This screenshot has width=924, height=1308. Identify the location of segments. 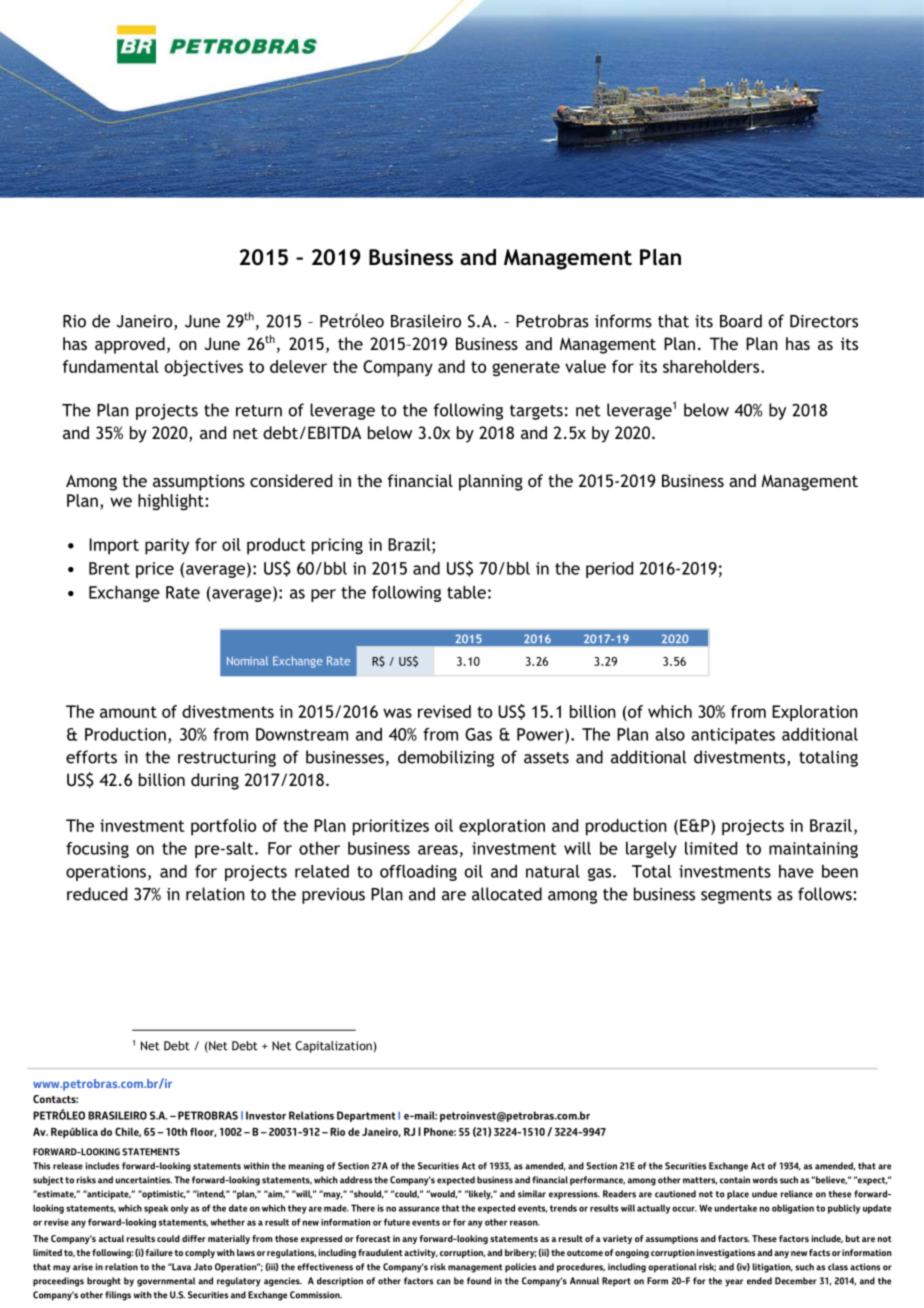
(736, 896).
